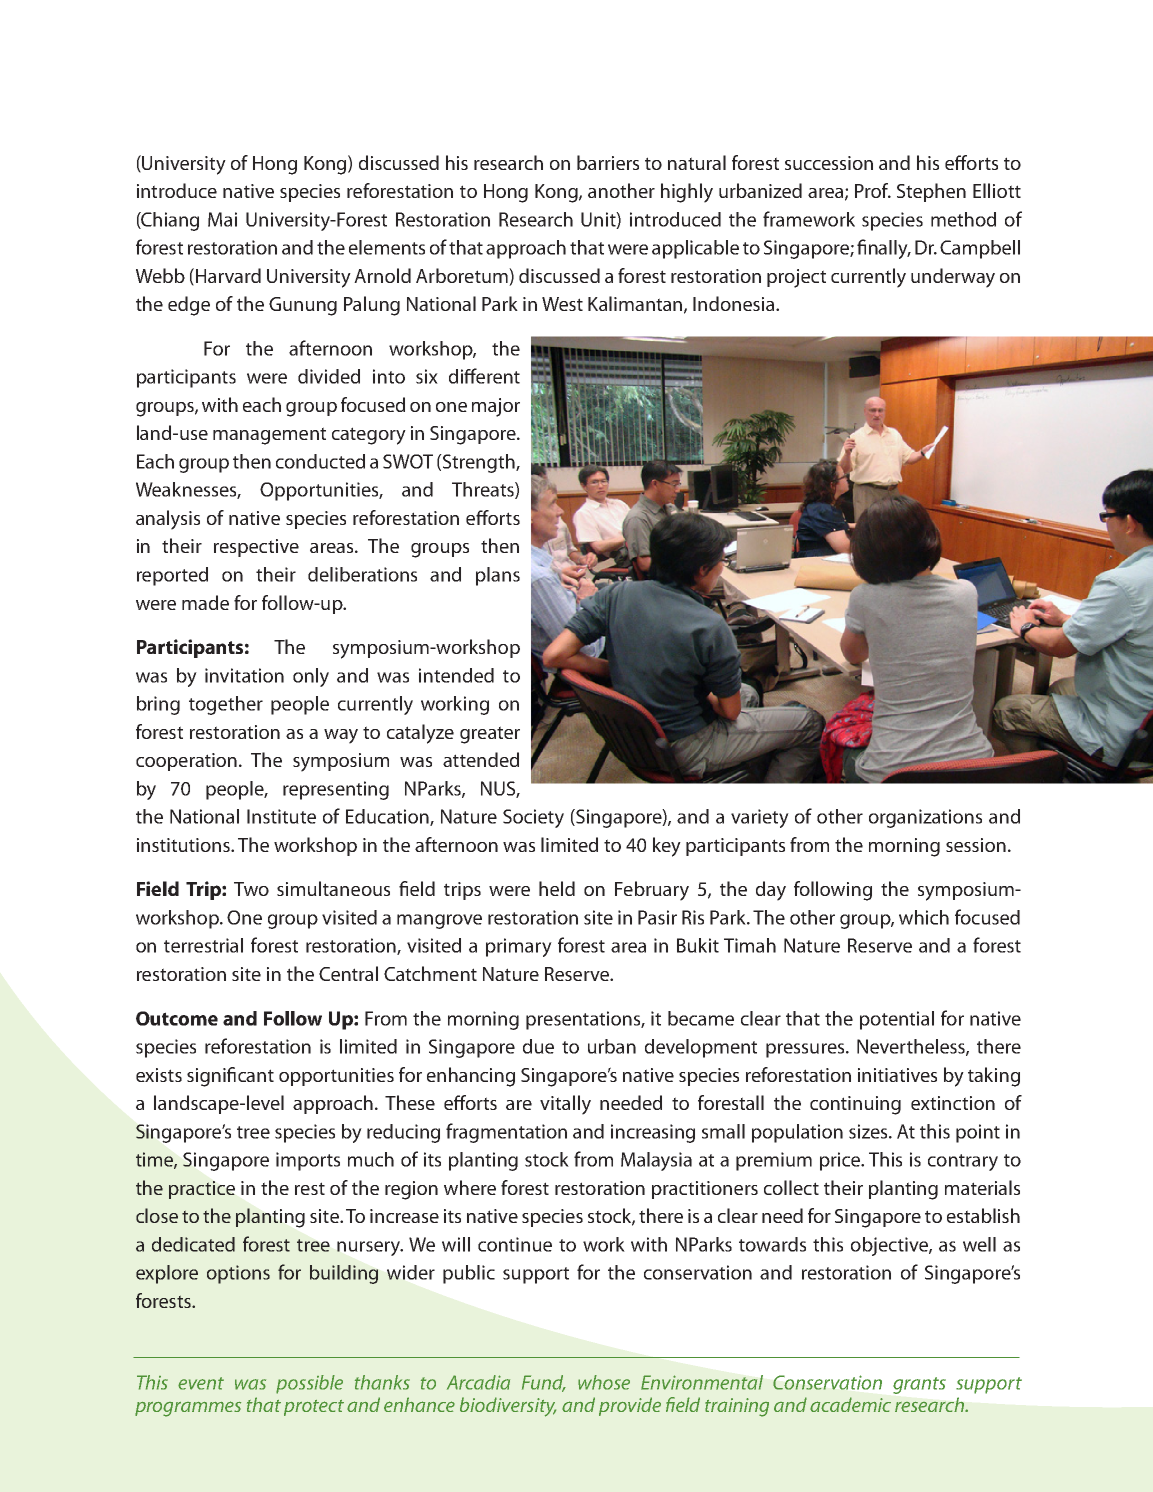 The height and width of the screenshot is (1492, 1153). Describe the element at coordinates (159, 1075) in the screenshot. I see `exists` at that location.
